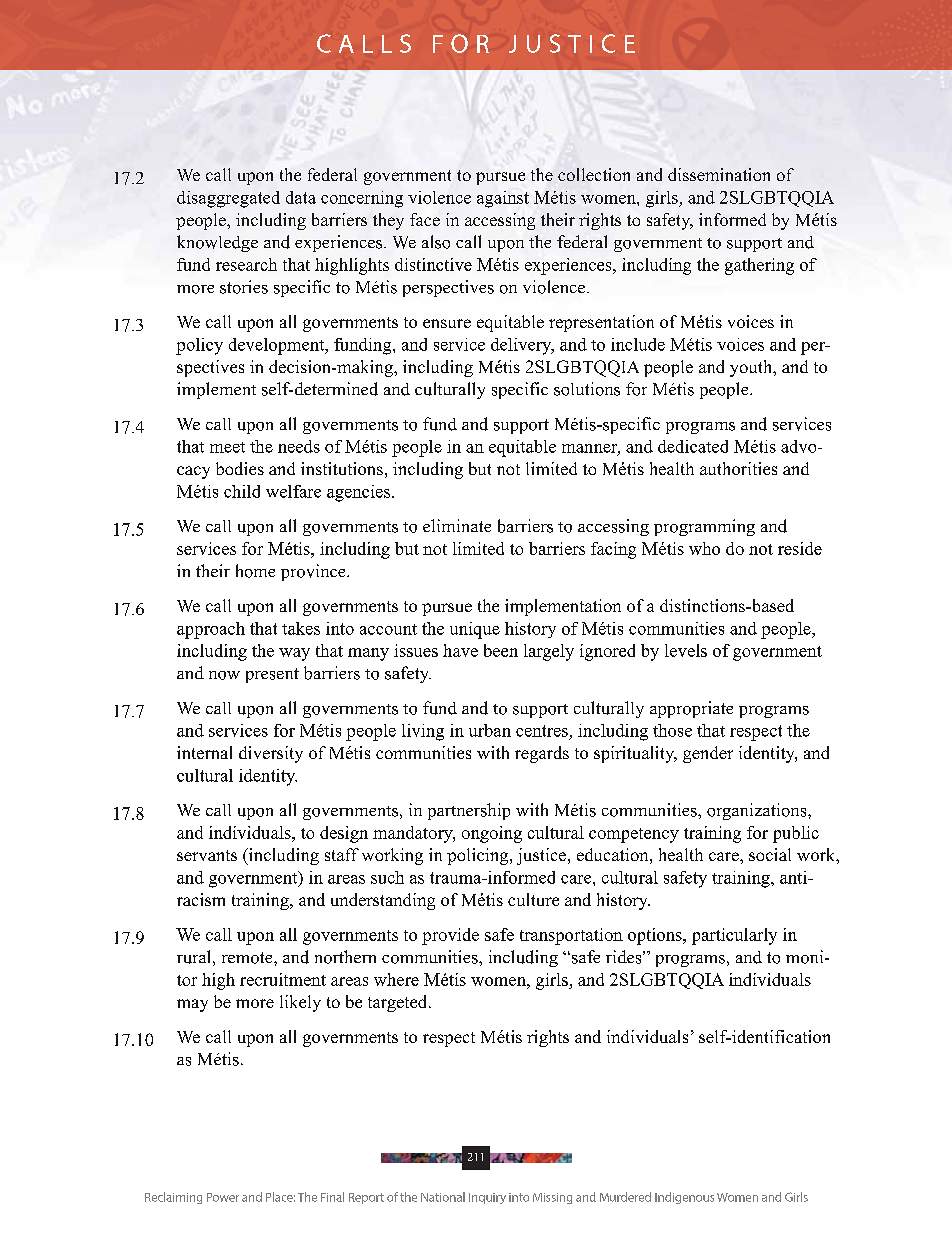 The image size is (952, 1233). Describe the element at coordinates (487, 1198) in the document. I see `Inquiry` at that location.
